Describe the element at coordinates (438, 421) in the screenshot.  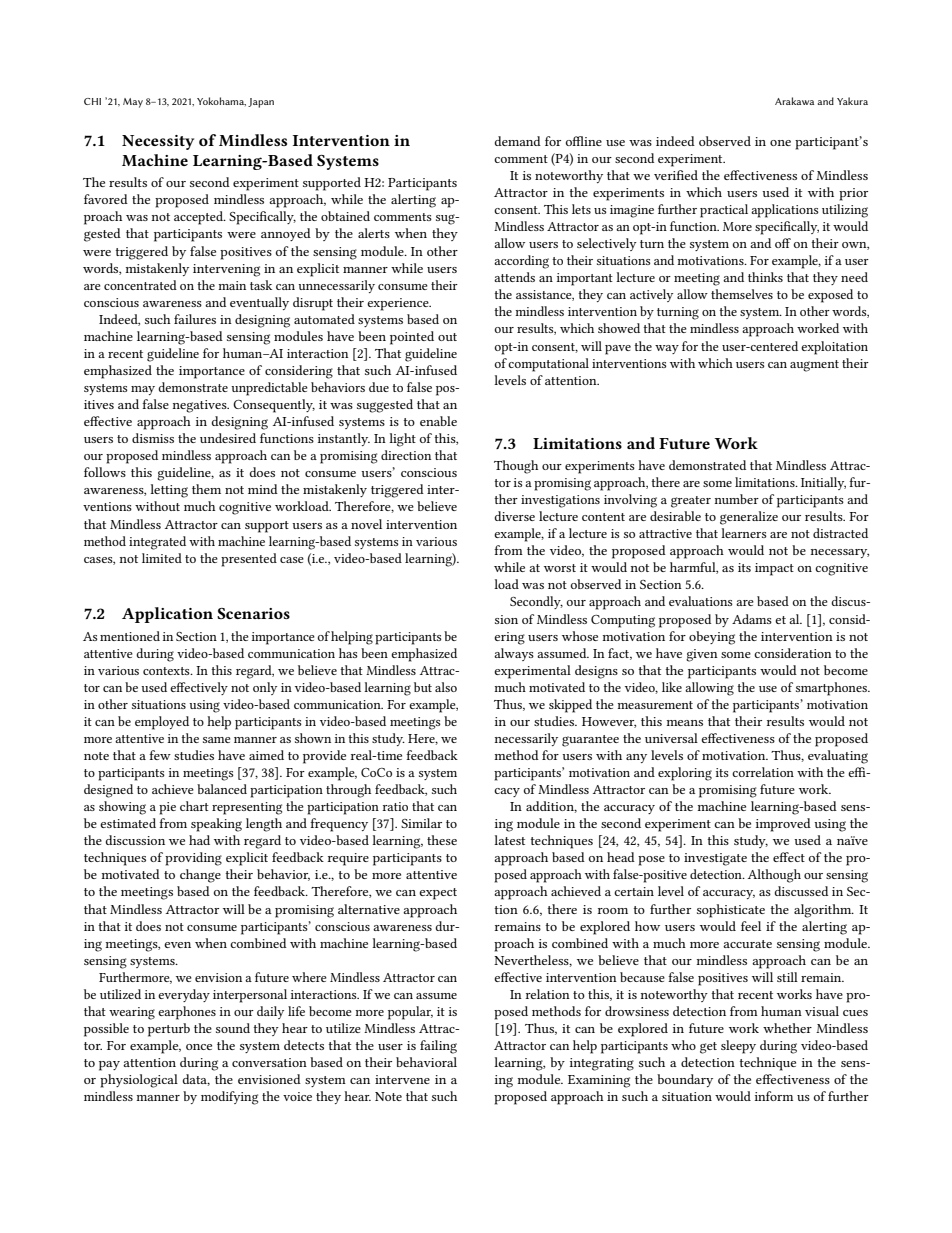
I see `enable` at that location.
